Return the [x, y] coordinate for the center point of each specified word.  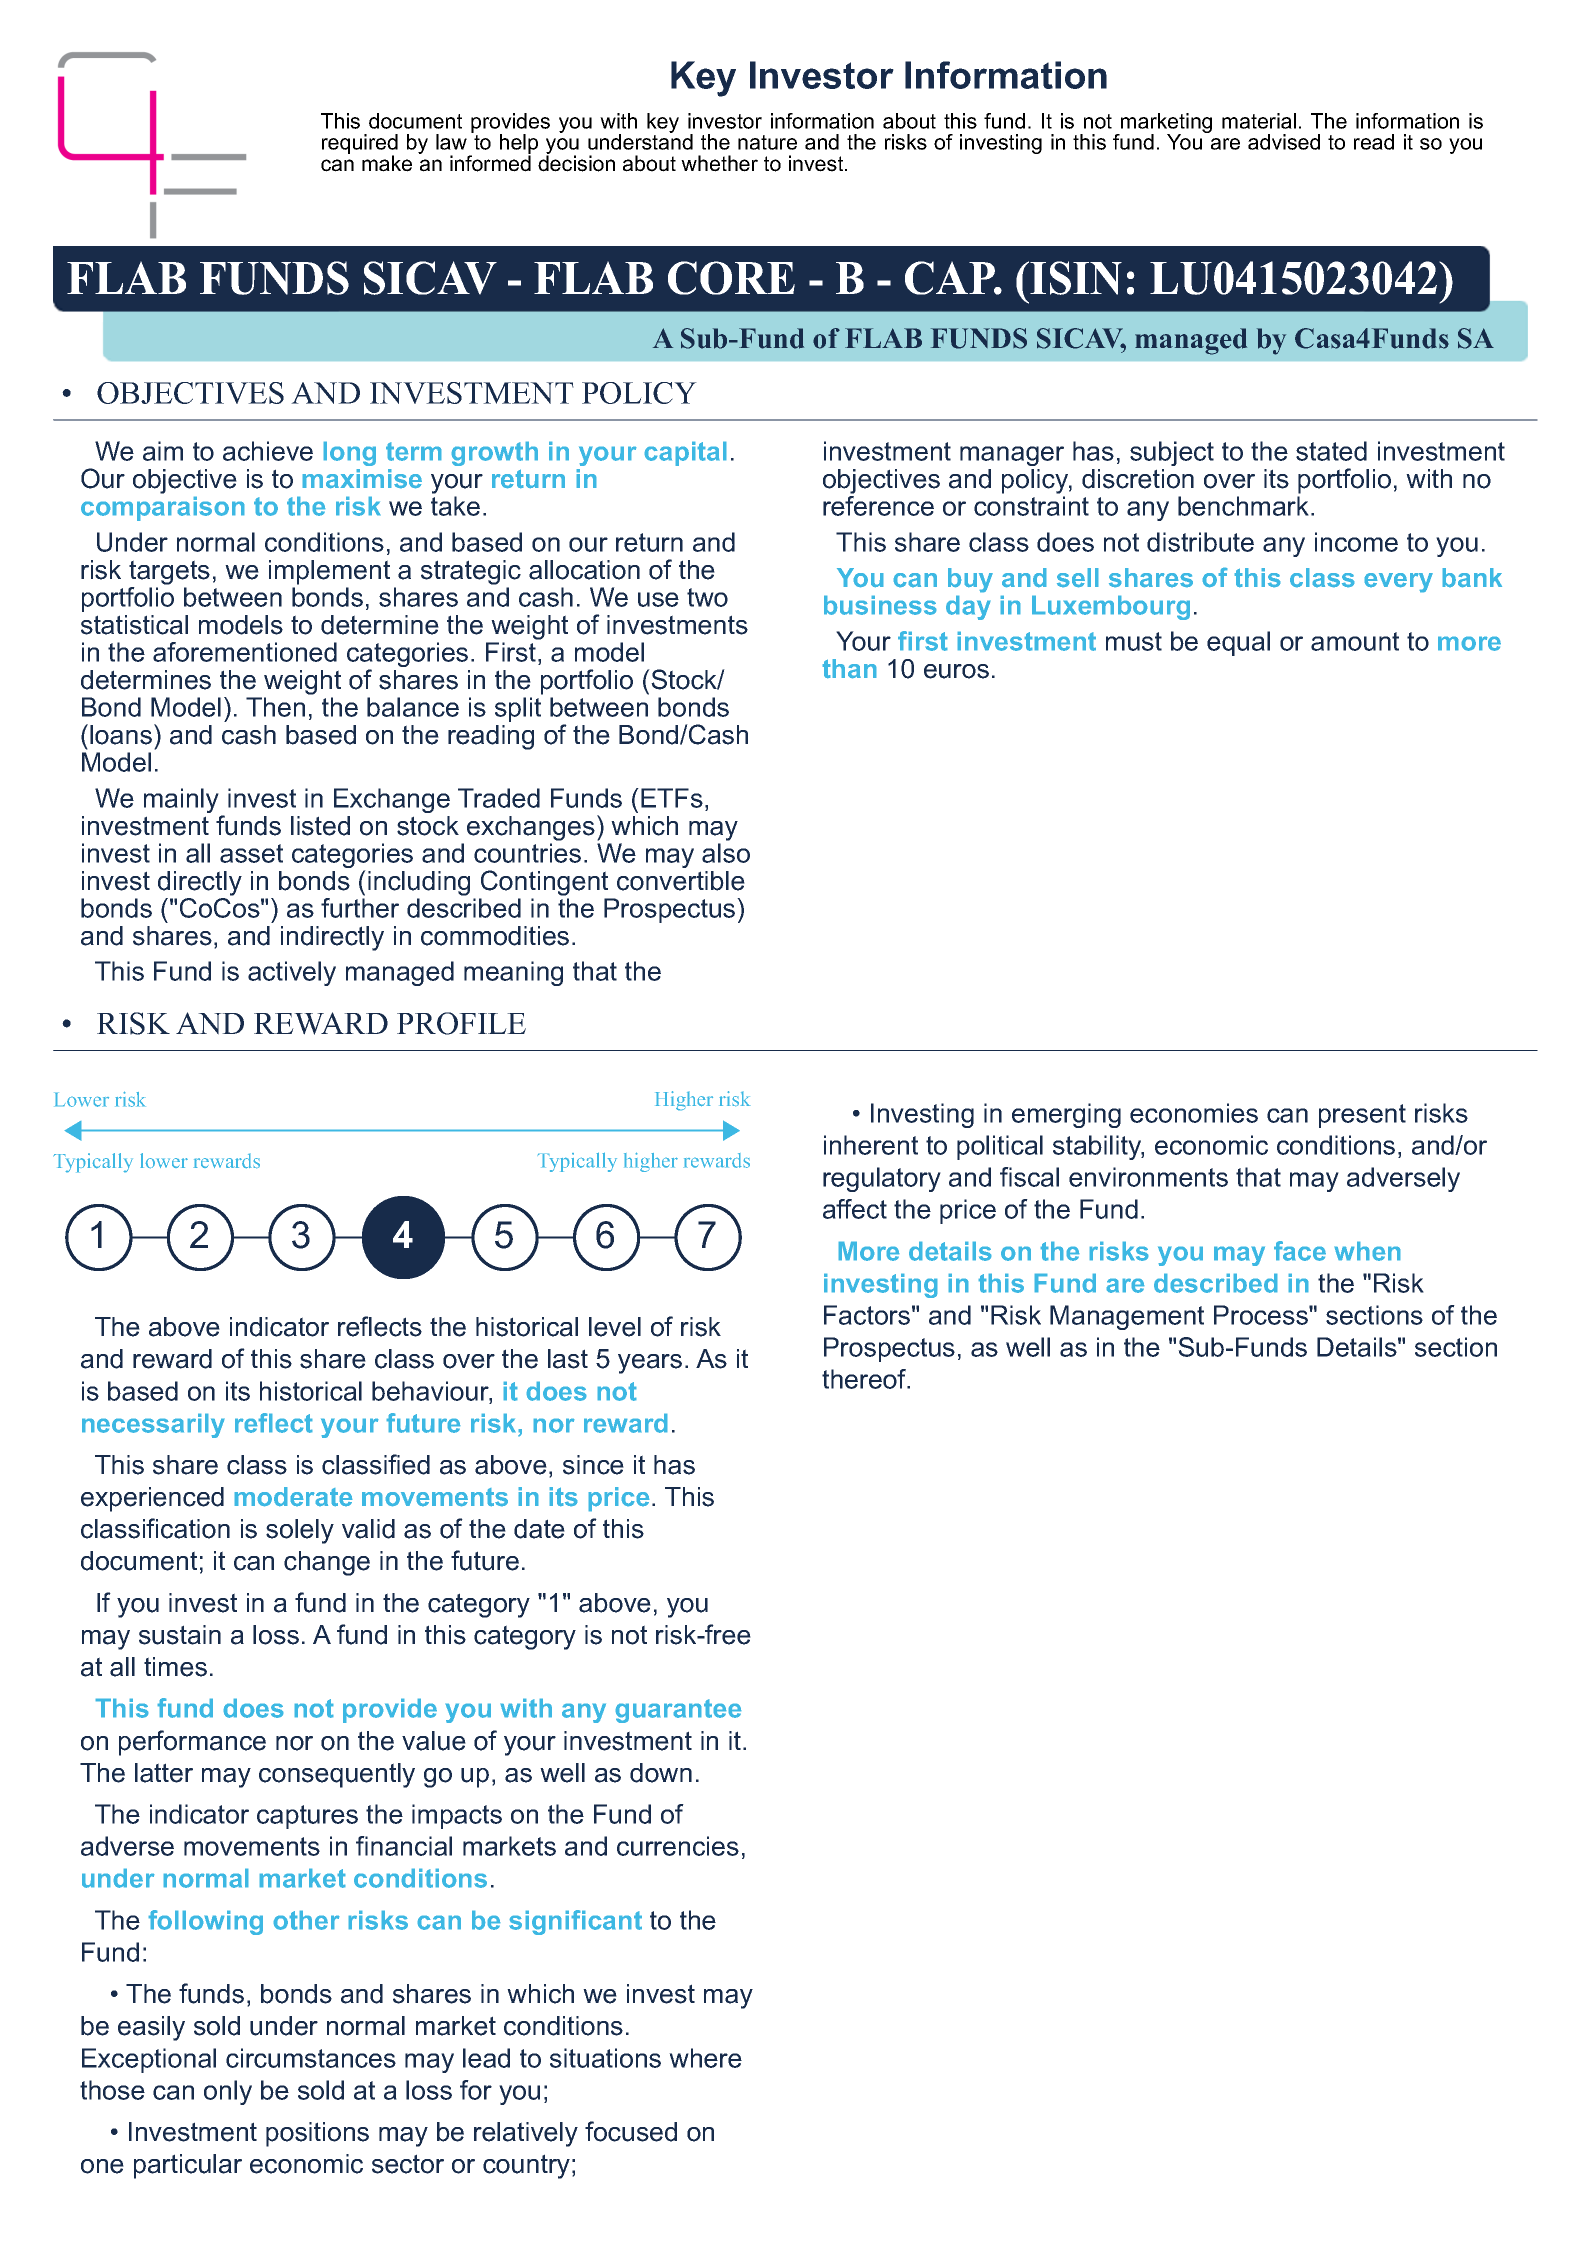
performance [192, 1743]
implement [329, 572]
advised [1284, 142]
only [228, 2092]
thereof [865, 1379]
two [707, 597]
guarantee [678, 1711]
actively [292, 973]
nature [767, 142]
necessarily [153, 1425]
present [1362, 1116]
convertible [681, 881]
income [1356, 542]
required [360, 145]
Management [1127, 1317]
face [1300, 1251]
